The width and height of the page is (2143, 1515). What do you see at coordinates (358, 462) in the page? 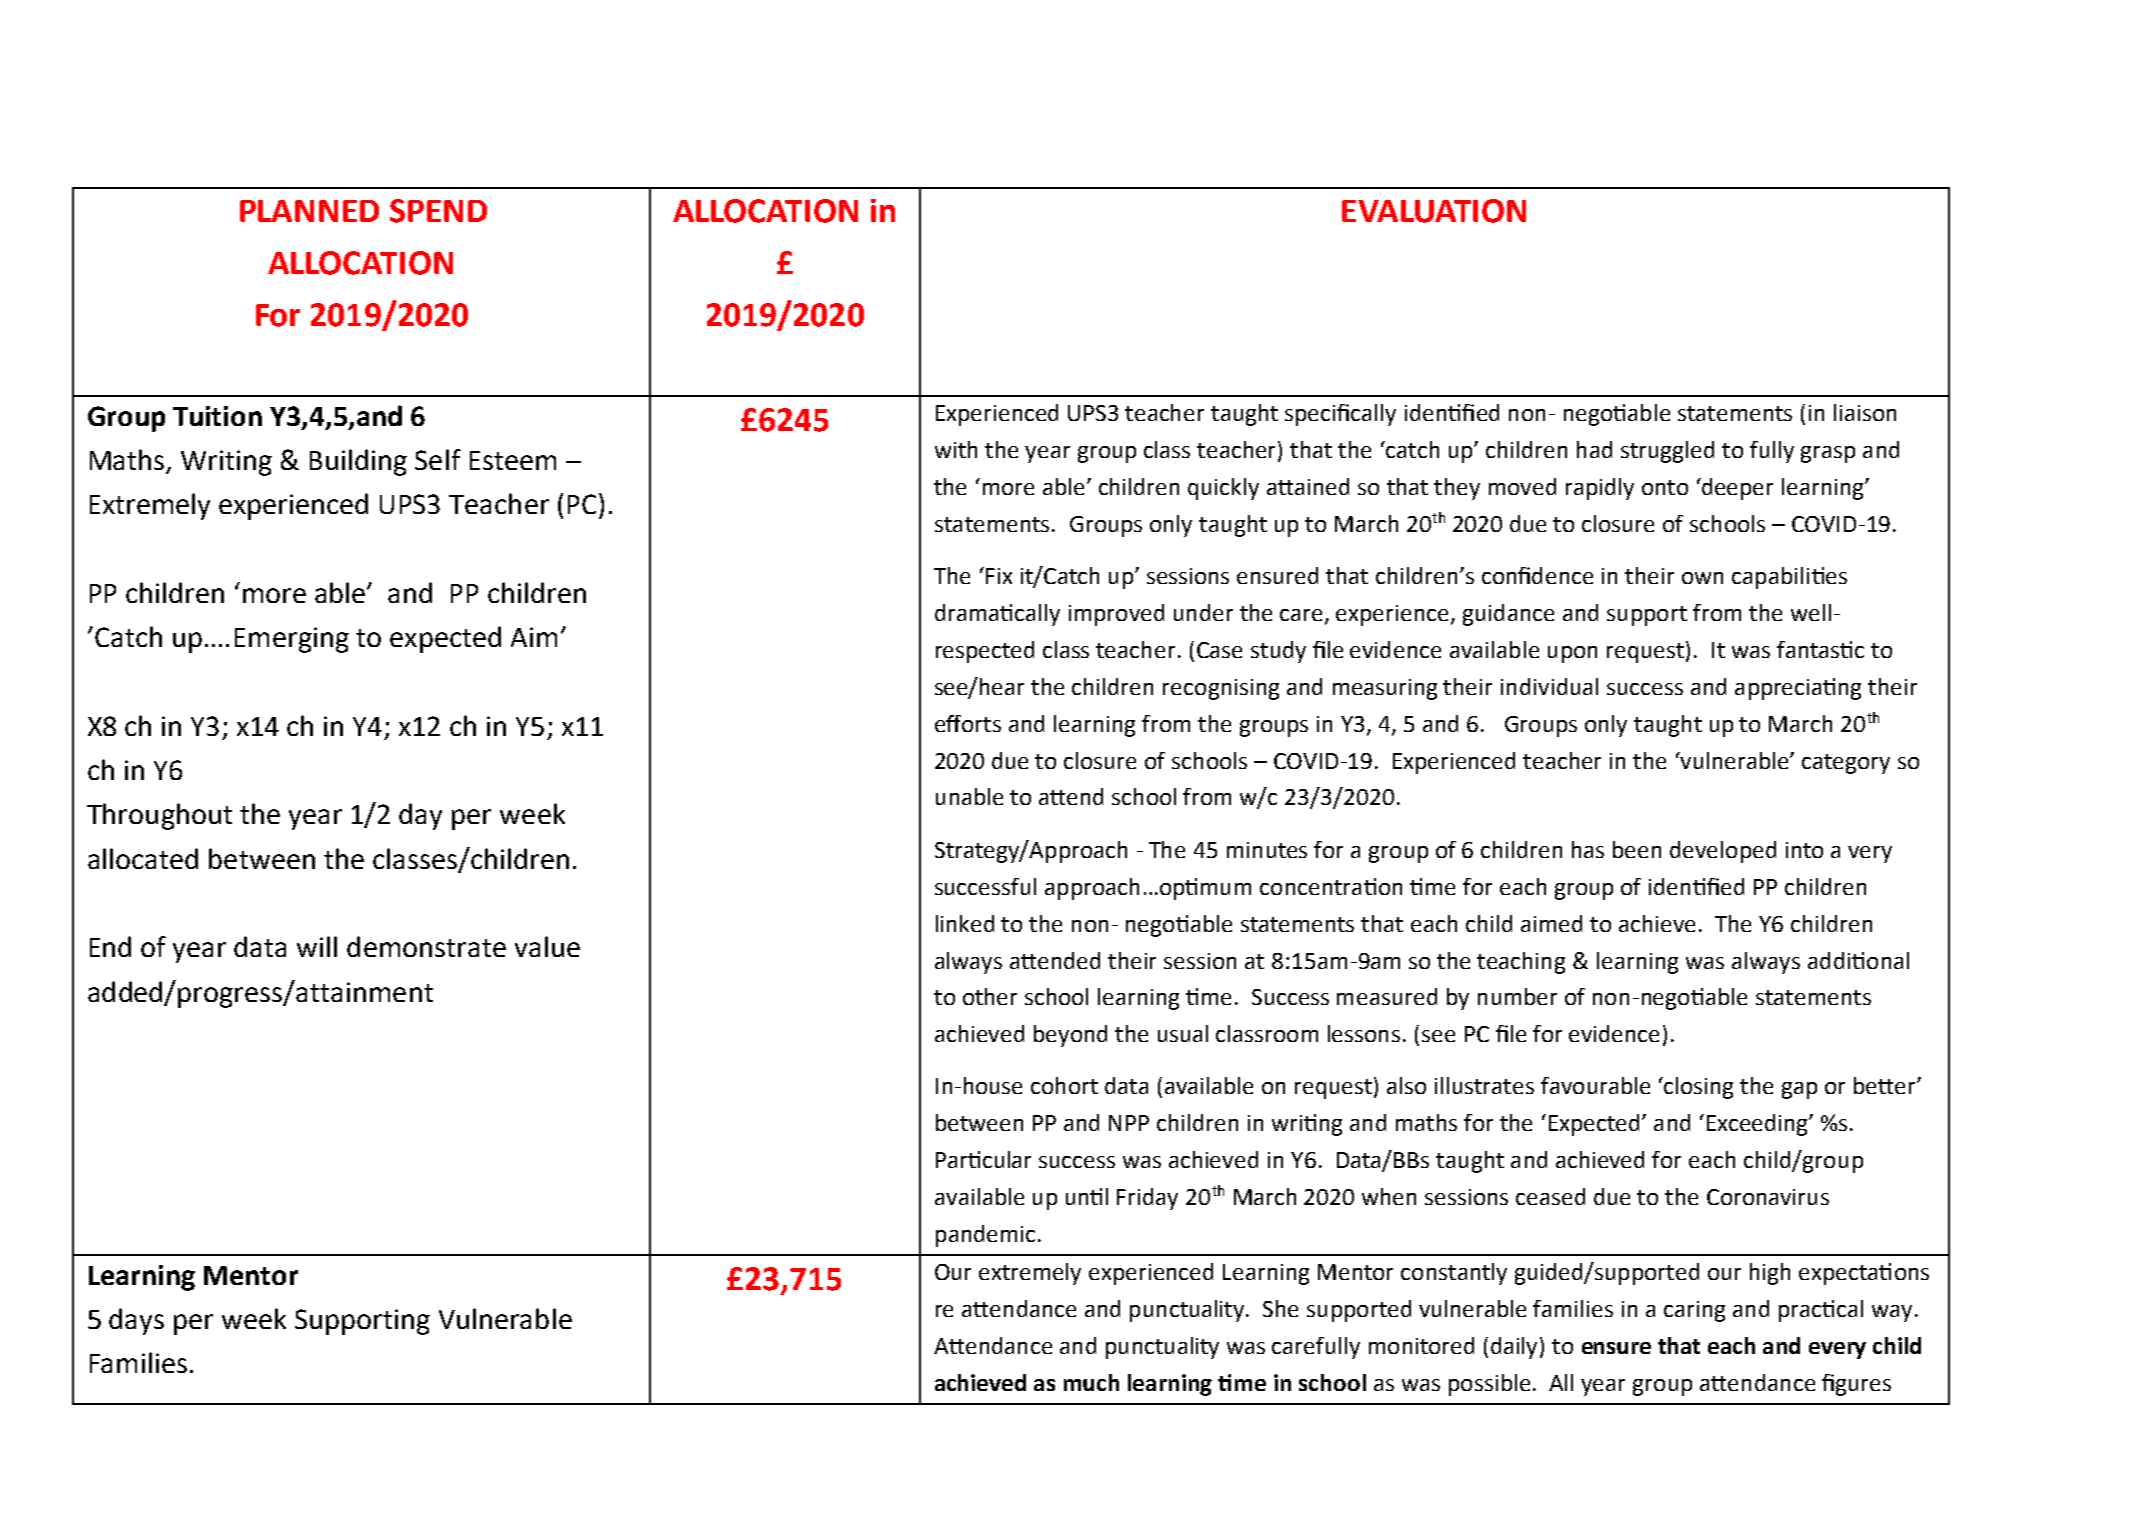
I see `Building` at bounding box center [358, 462].
